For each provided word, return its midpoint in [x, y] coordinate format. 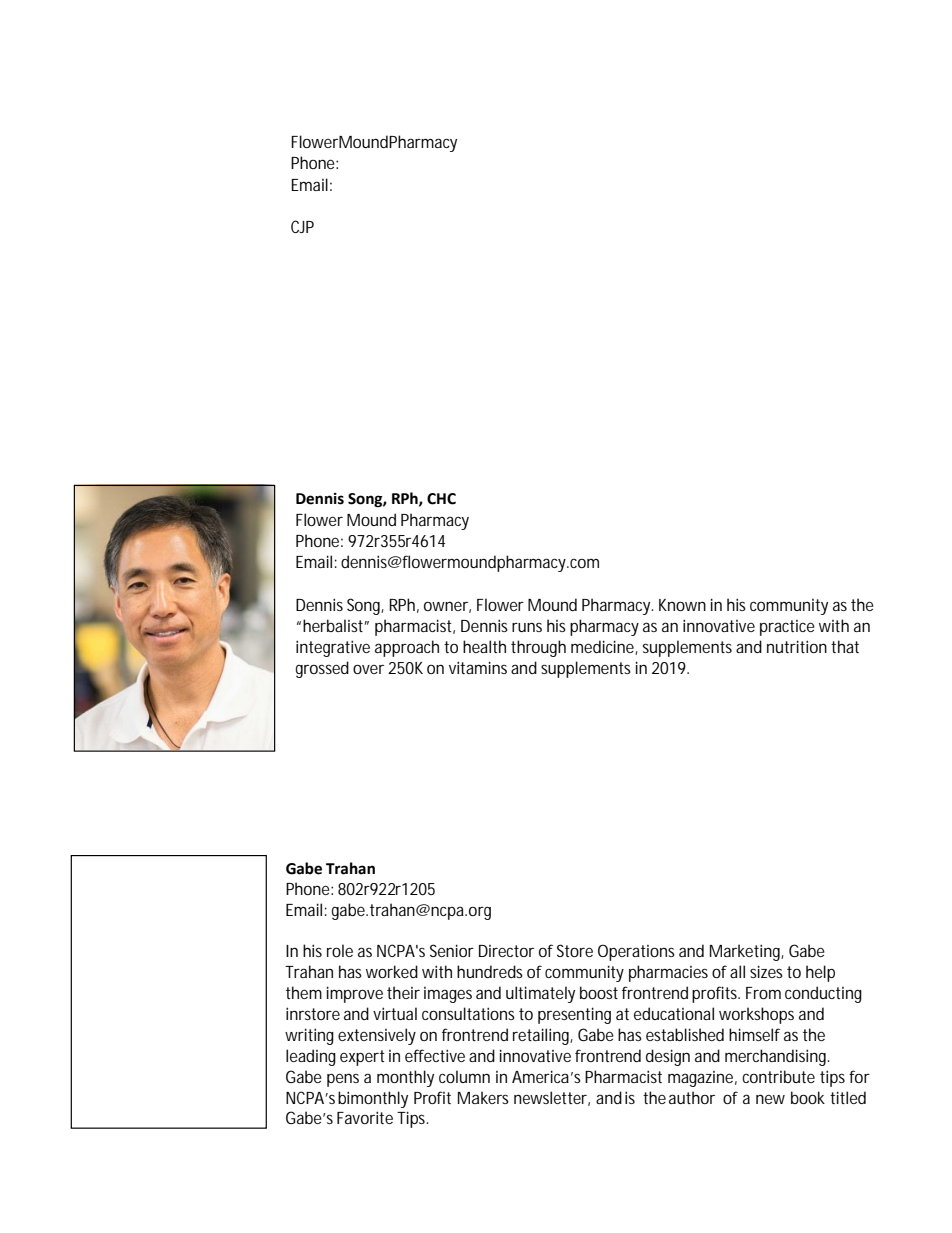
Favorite [365, 1117]
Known [682, 605]
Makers [483, 1097]
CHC [441, 499]
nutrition [797, 646]
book [808, 1097]
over [368, 669]
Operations [636, 952]
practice [787, 628]
